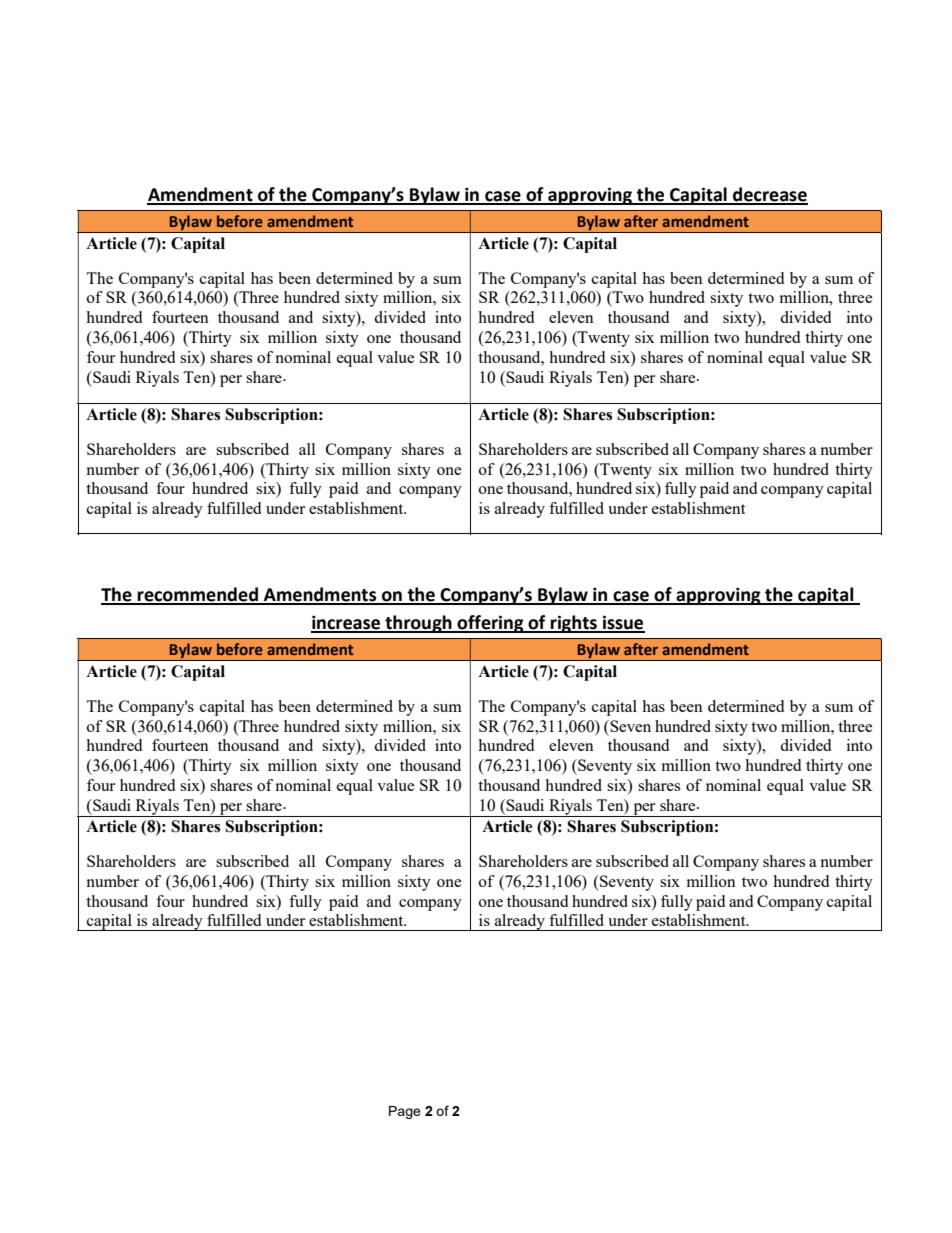 The image size is (952, 1233). I want to click on issue, so click(623, 623).
